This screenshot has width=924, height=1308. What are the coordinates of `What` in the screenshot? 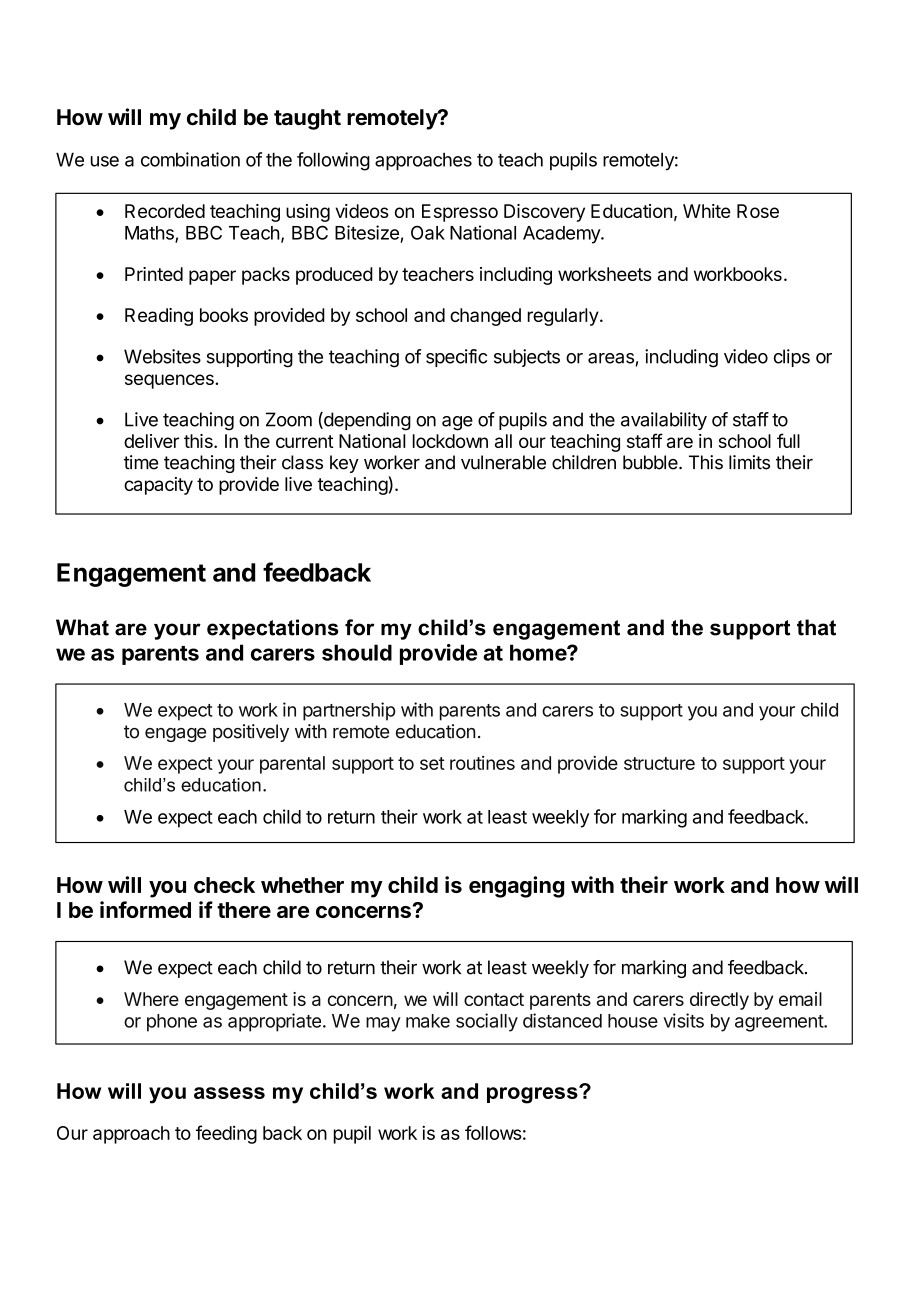 It's located at (82, 627).
